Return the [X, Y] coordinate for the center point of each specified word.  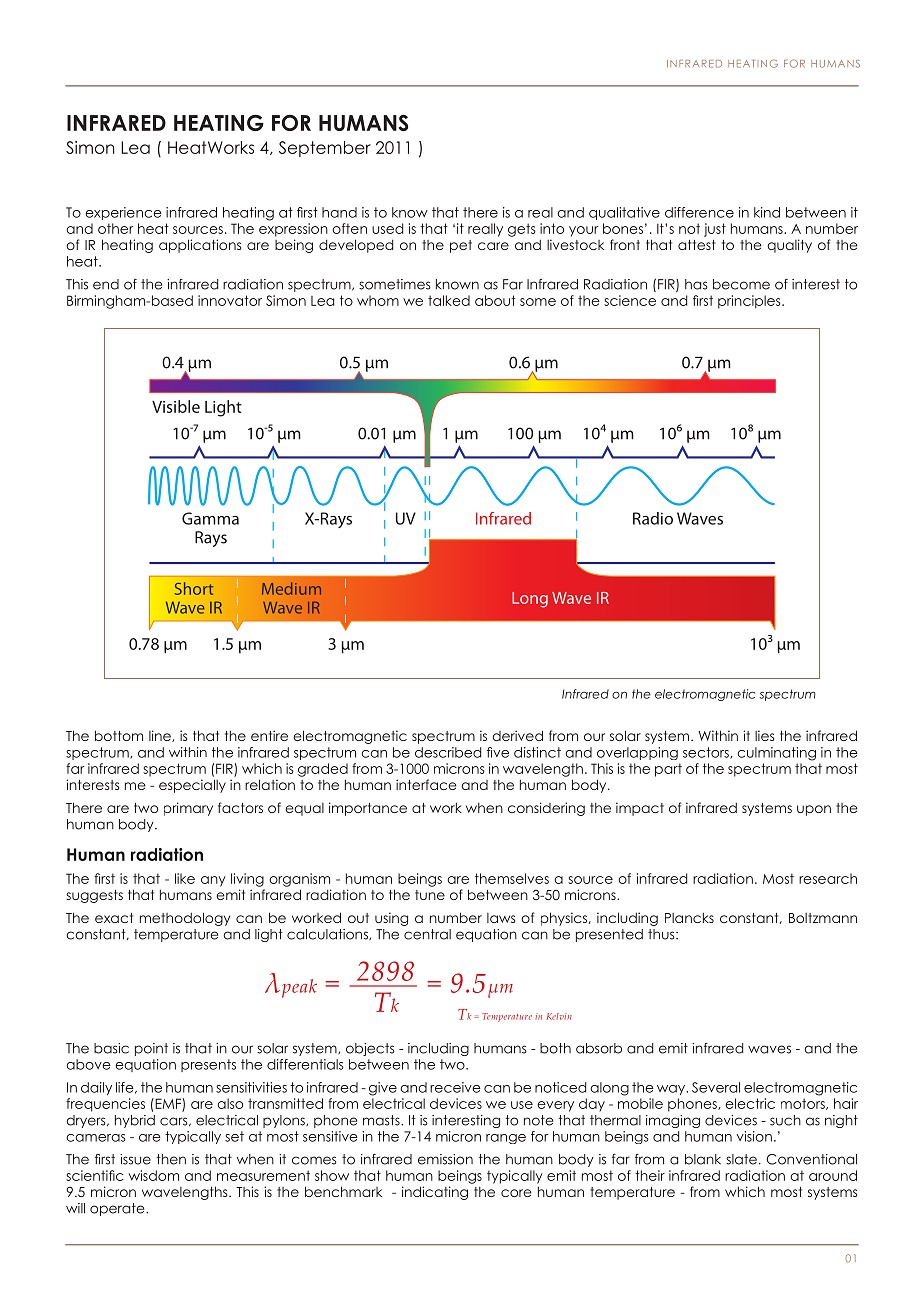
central [427, 934]
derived [517, 735]
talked [449, 300]
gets [522, 230]
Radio [653, 518]
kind [767, 212]
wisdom [154, 1175]
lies [764, 735]
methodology [185, 919]
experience [123, 213]
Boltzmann [823, 918]
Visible [176, 406]
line [161, 736]
